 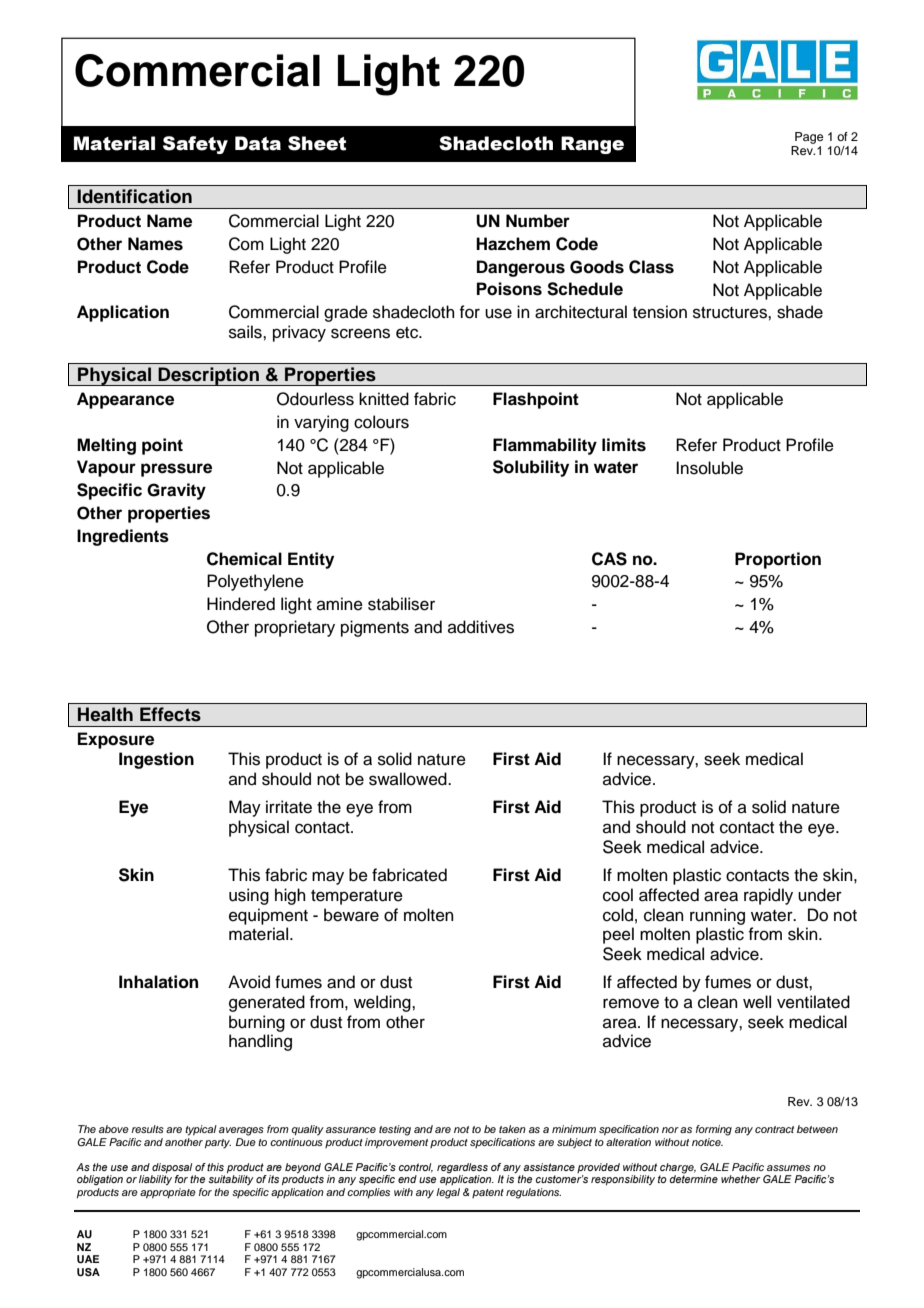 What do you see at coordinates (778, 560) in the document?
I see `Proportion` at bounding box center [778, 560].
